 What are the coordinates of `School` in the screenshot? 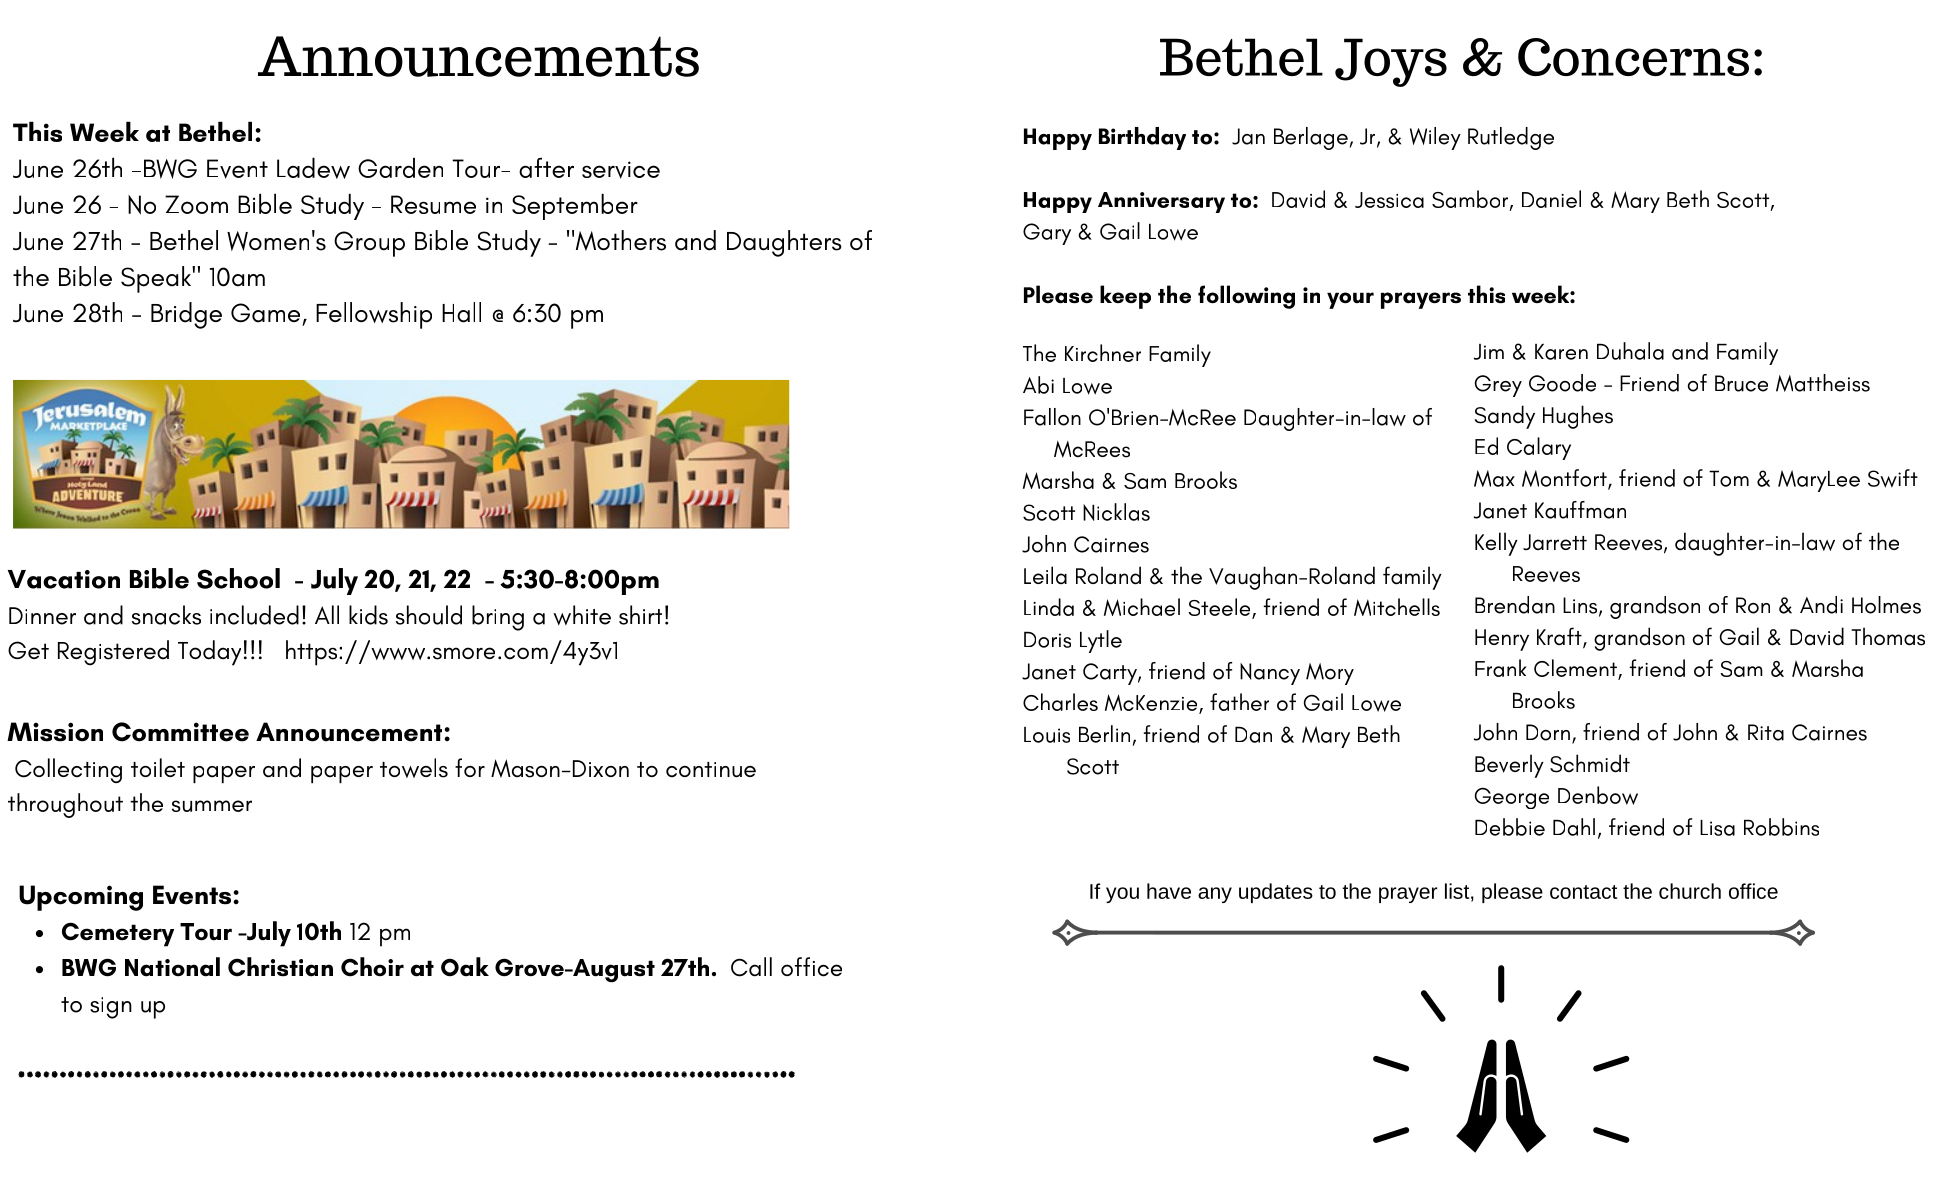 It's located at (238, 578).
